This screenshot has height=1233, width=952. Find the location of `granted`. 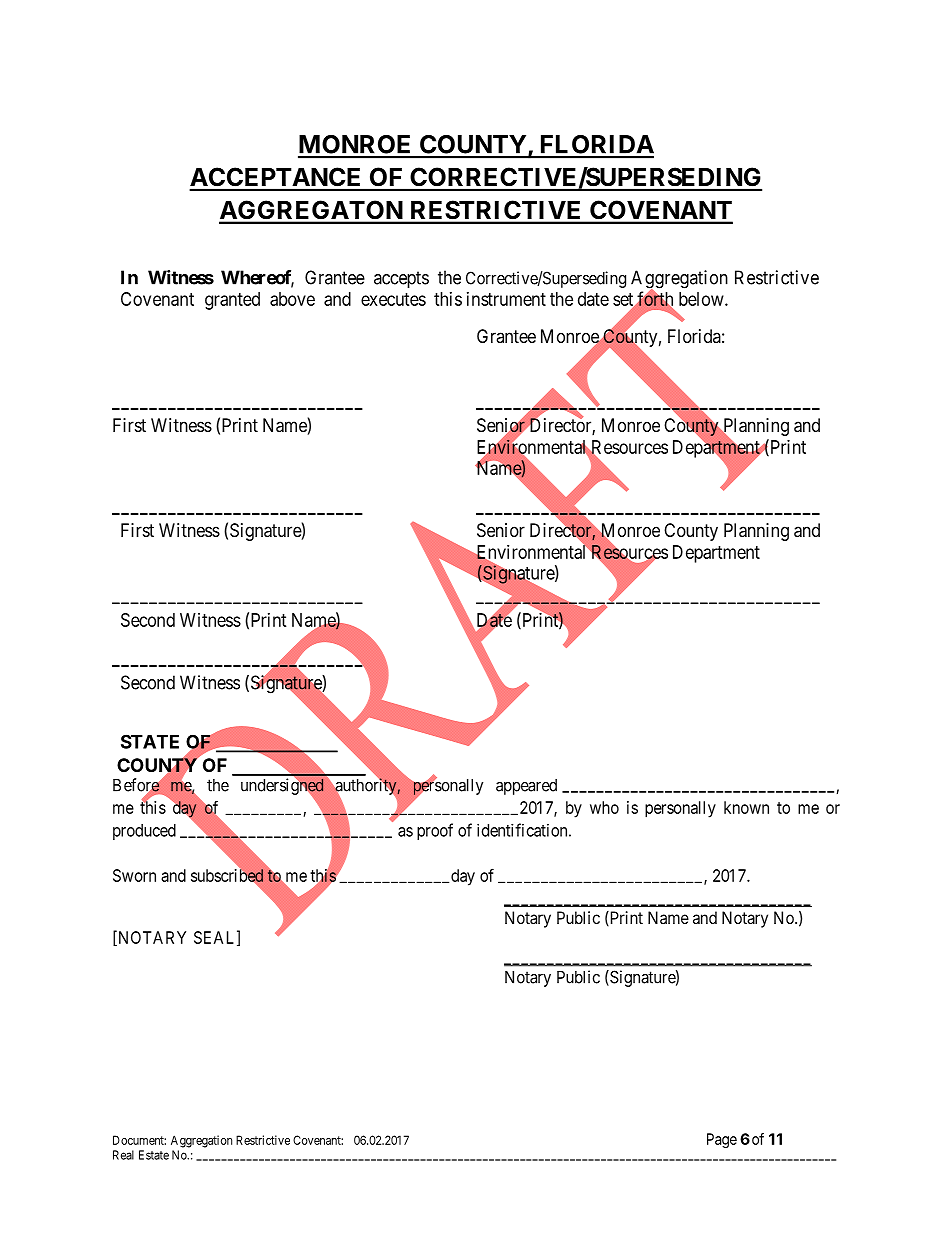

granted is located at coordinates (232, 301).
